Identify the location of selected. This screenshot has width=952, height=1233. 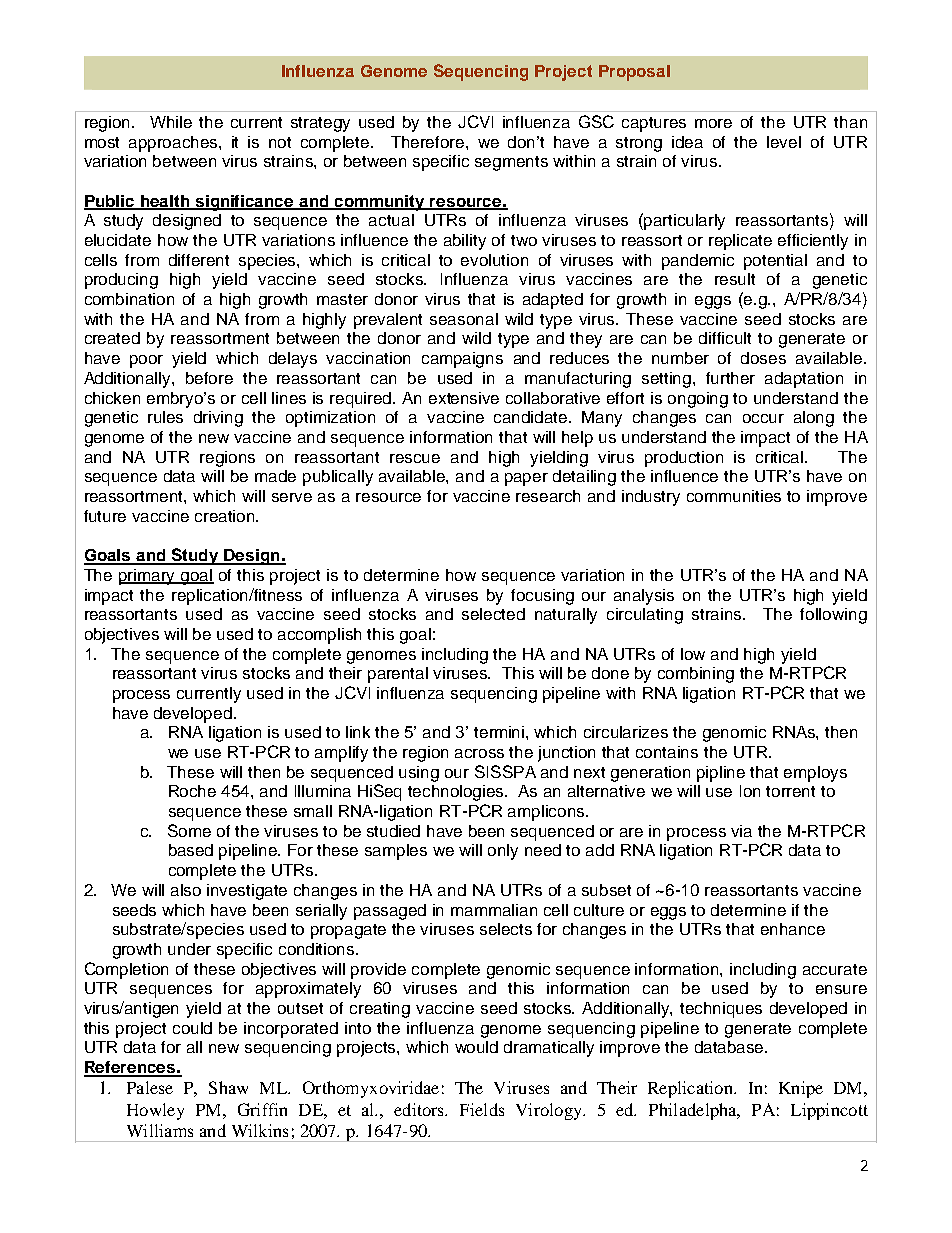
(493, 614).
